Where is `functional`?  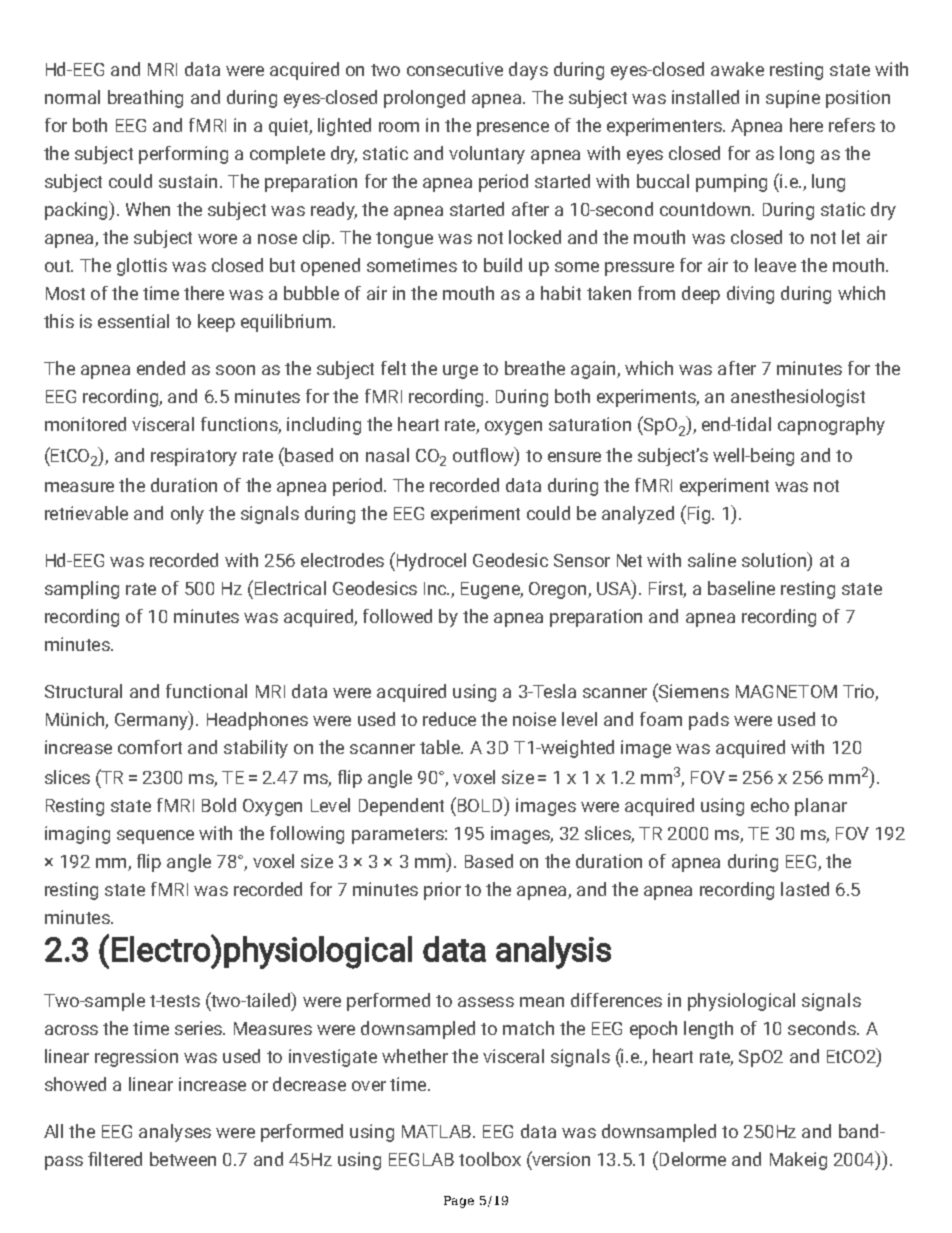
functional is located at coordinates (206, 691).
